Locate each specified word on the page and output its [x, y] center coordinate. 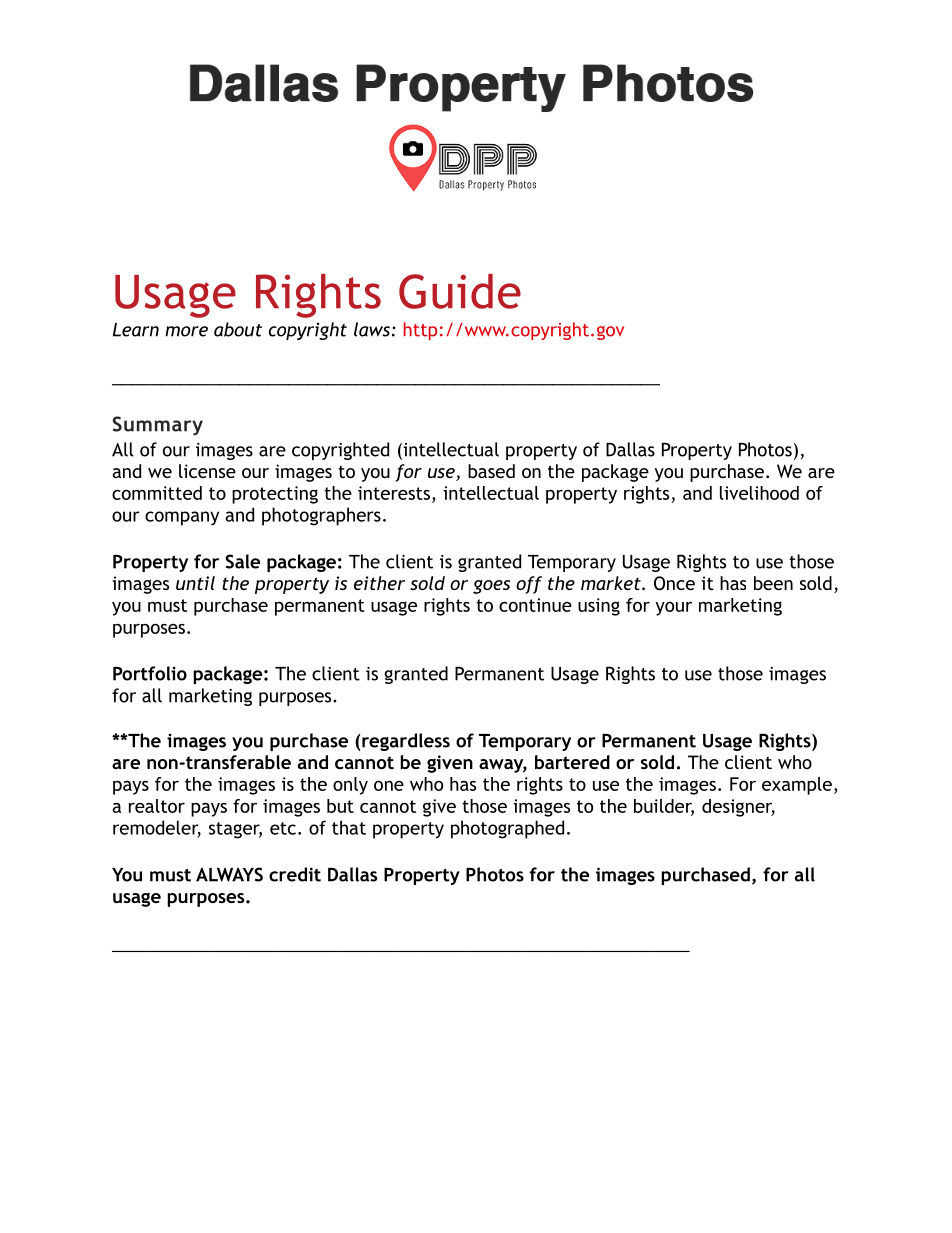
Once [674, 583]
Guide [460, 291]
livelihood [759, 493]
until [195, 583]
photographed [507, 829]
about [238, 329]
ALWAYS [229, 874]
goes [491, 587]
